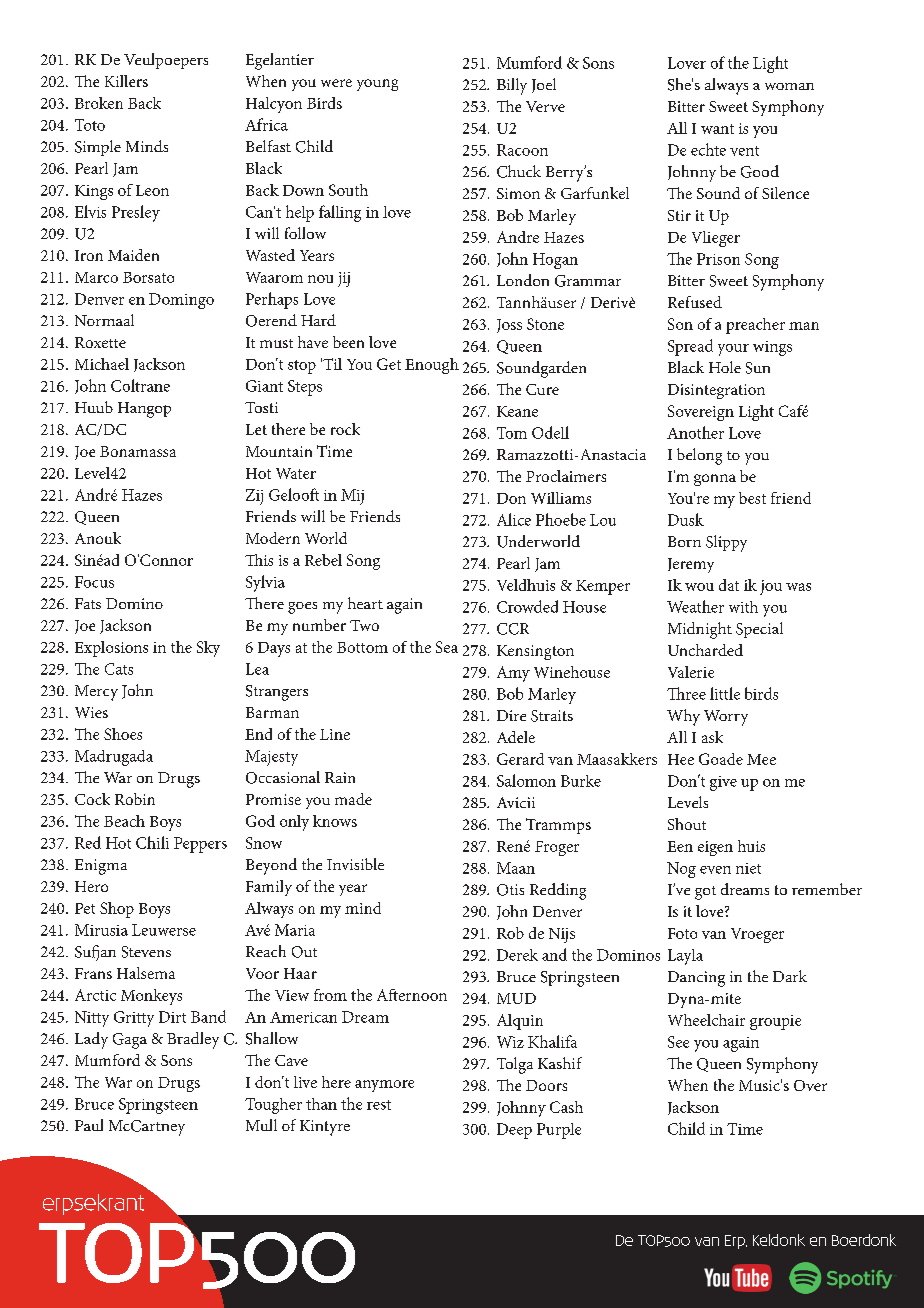 The image size is (924, 1308). What do you see at coordinates (512, 86) in the page?
I see `Billy` at bounding box center [512, 86].
